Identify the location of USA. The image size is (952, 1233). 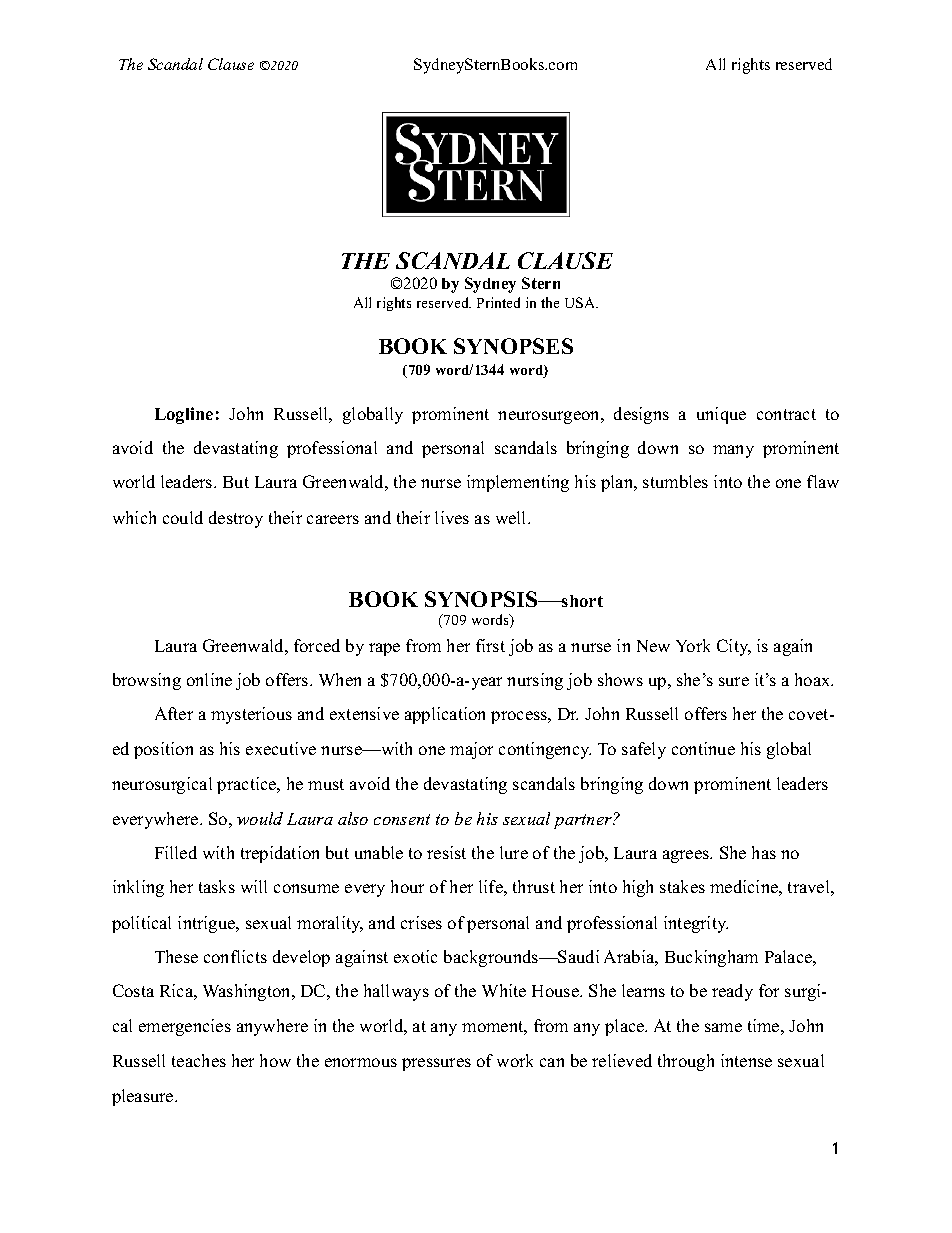
(581, 302).
